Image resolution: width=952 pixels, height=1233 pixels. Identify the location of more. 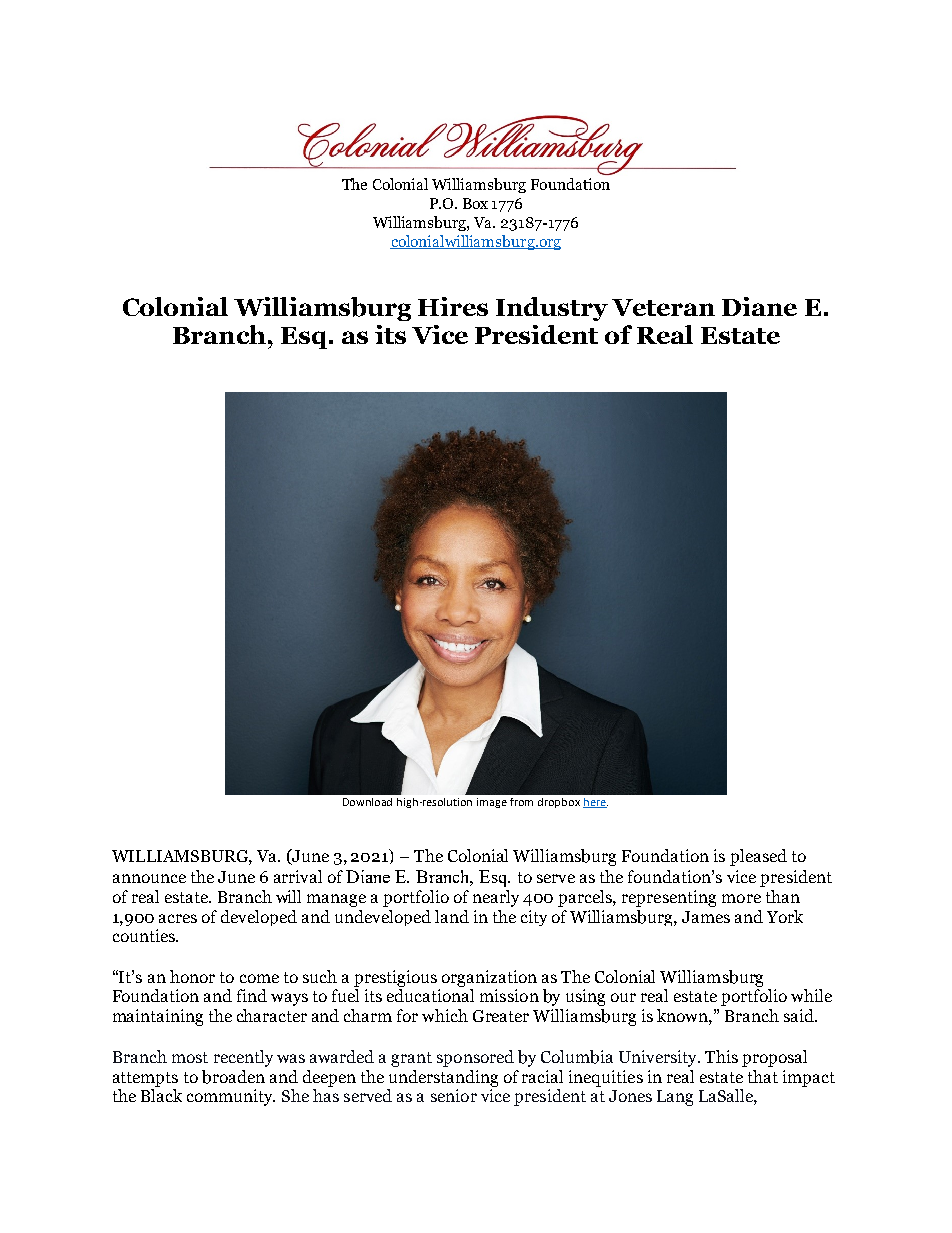
(741, 898).
